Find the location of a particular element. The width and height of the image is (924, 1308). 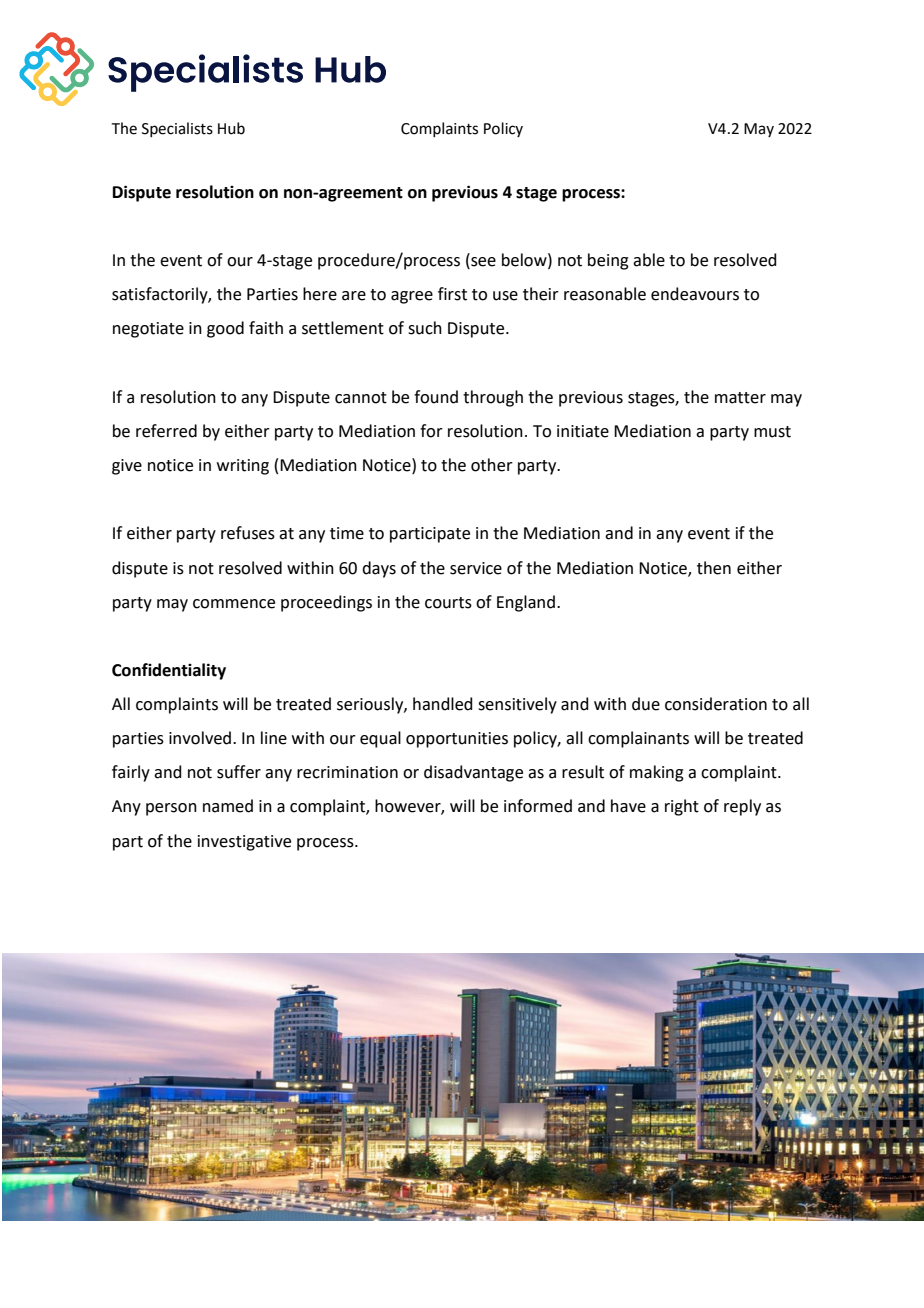

commence is located at coordinates (234, 604).
